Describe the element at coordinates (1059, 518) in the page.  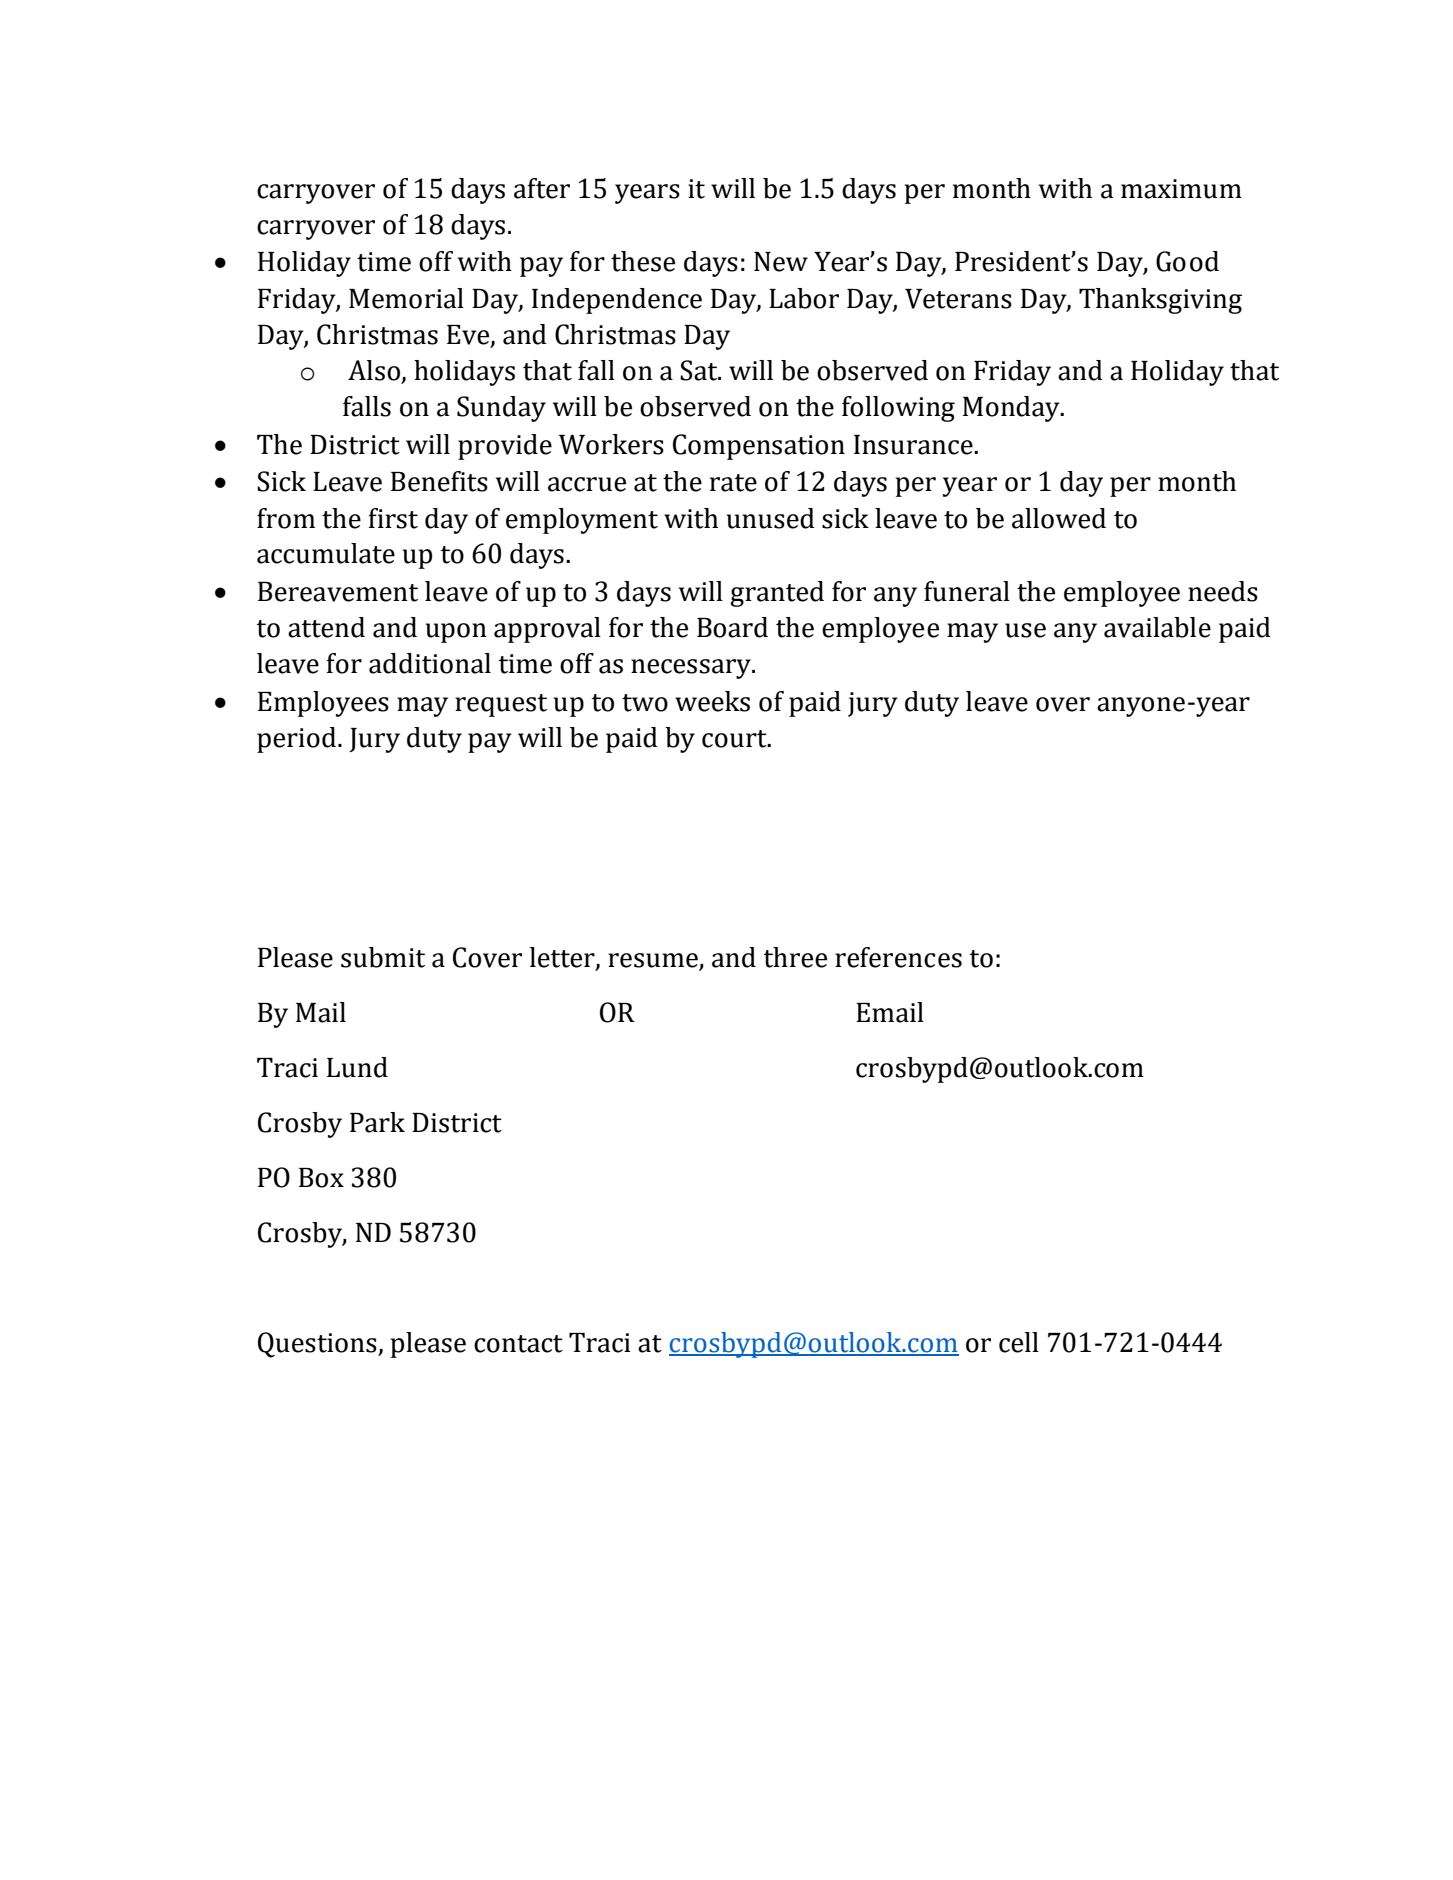
I see `allowed` at that location.
